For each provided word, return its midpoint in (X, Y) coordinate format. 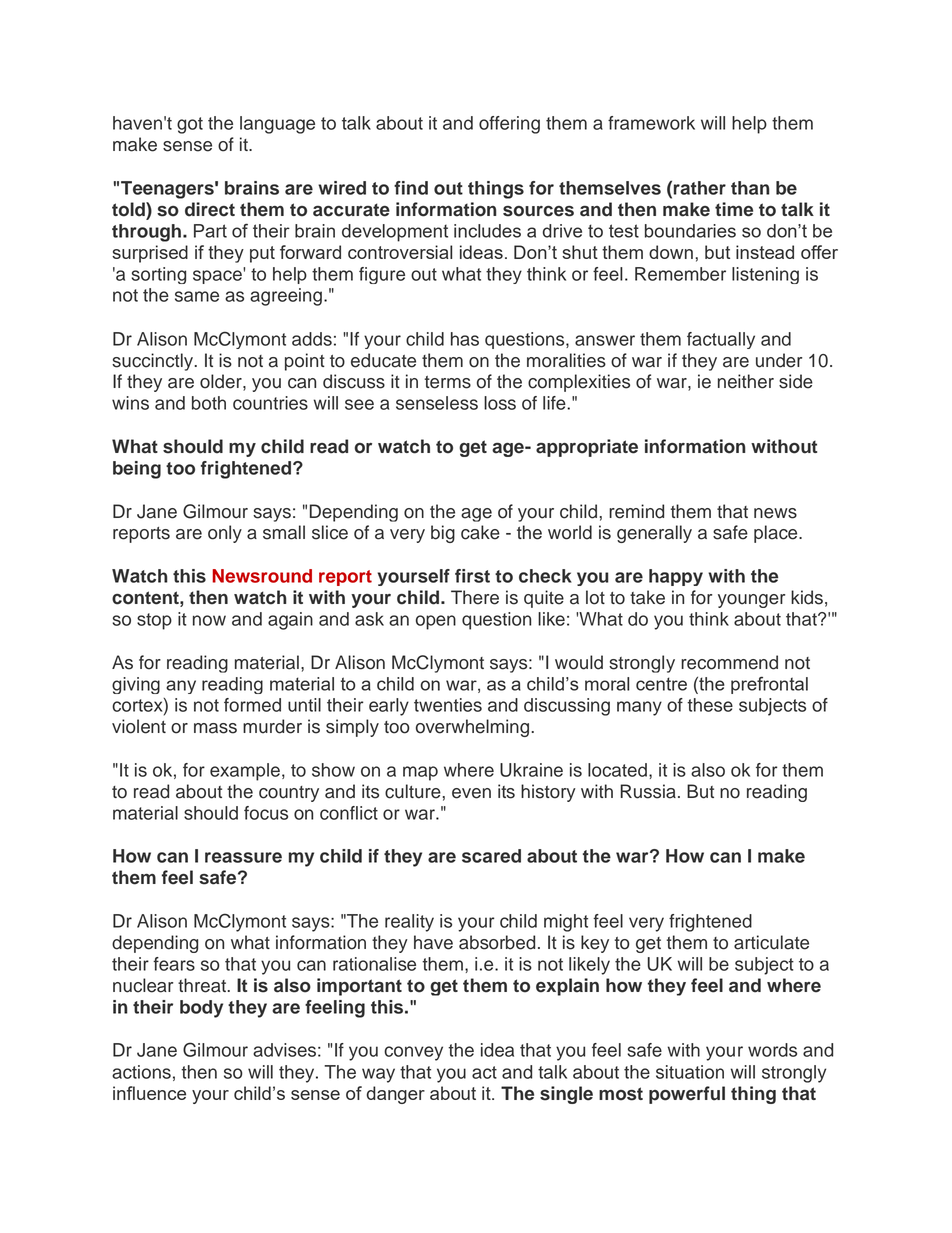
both (209, 403)
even (471, 793)
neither (746, 381)
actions (141, 1072)
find (411, 188)
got (190, 125)
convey (413, 1053)
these (710, 705)
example (245, 772)
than (750, 188)
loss (500, 403)
